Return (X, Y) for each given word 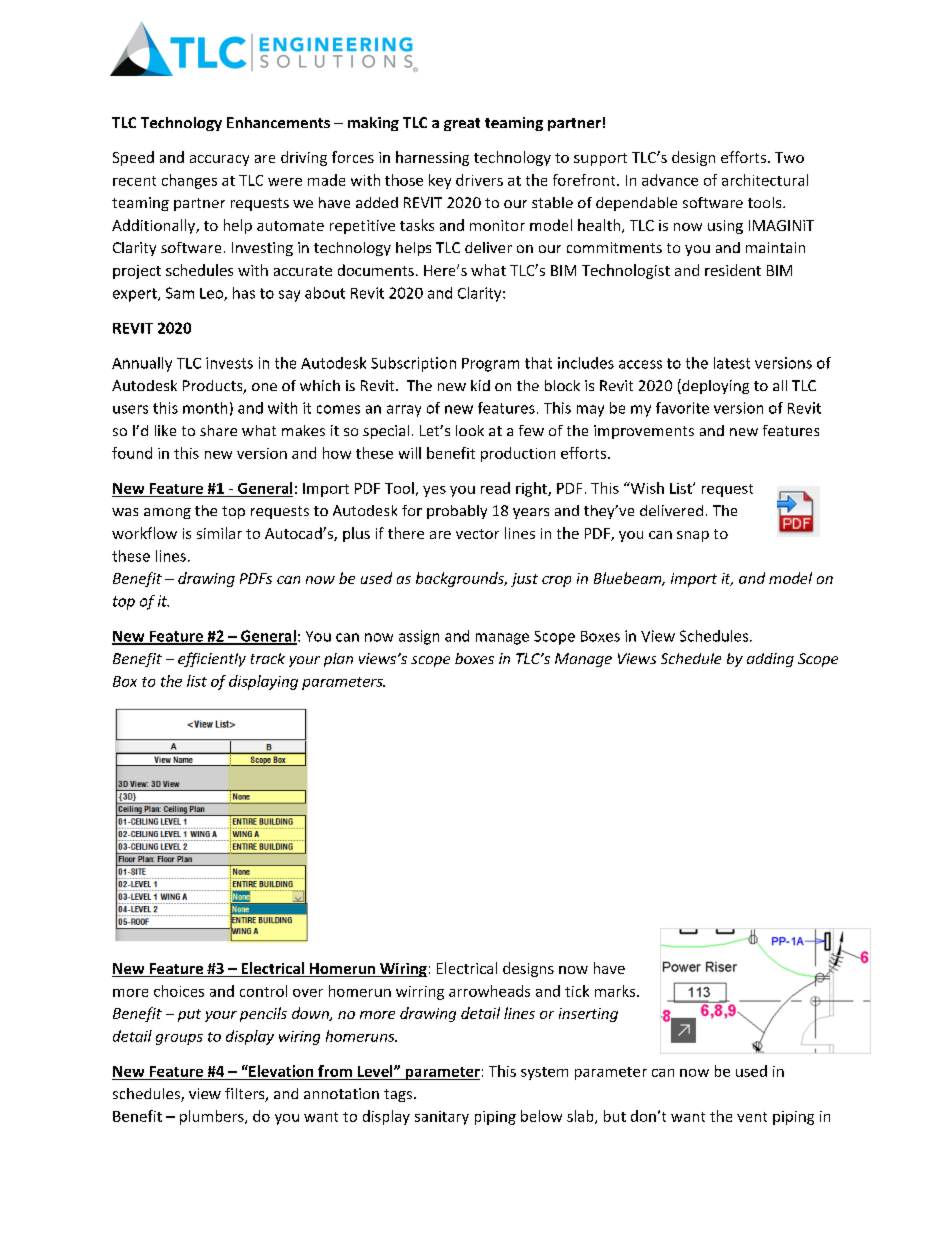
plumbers (213, 1117)
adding (770, 660)
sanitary (442, 1118)
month (205, 408)
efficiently (212, 659)
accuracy (219, 160)
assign (419, 637)
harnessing (432, 158)
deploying (714, 386)
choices (179, 991)
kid (480, 385)
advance (670, 180)
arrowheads (489, 991)
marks (616, 991)
